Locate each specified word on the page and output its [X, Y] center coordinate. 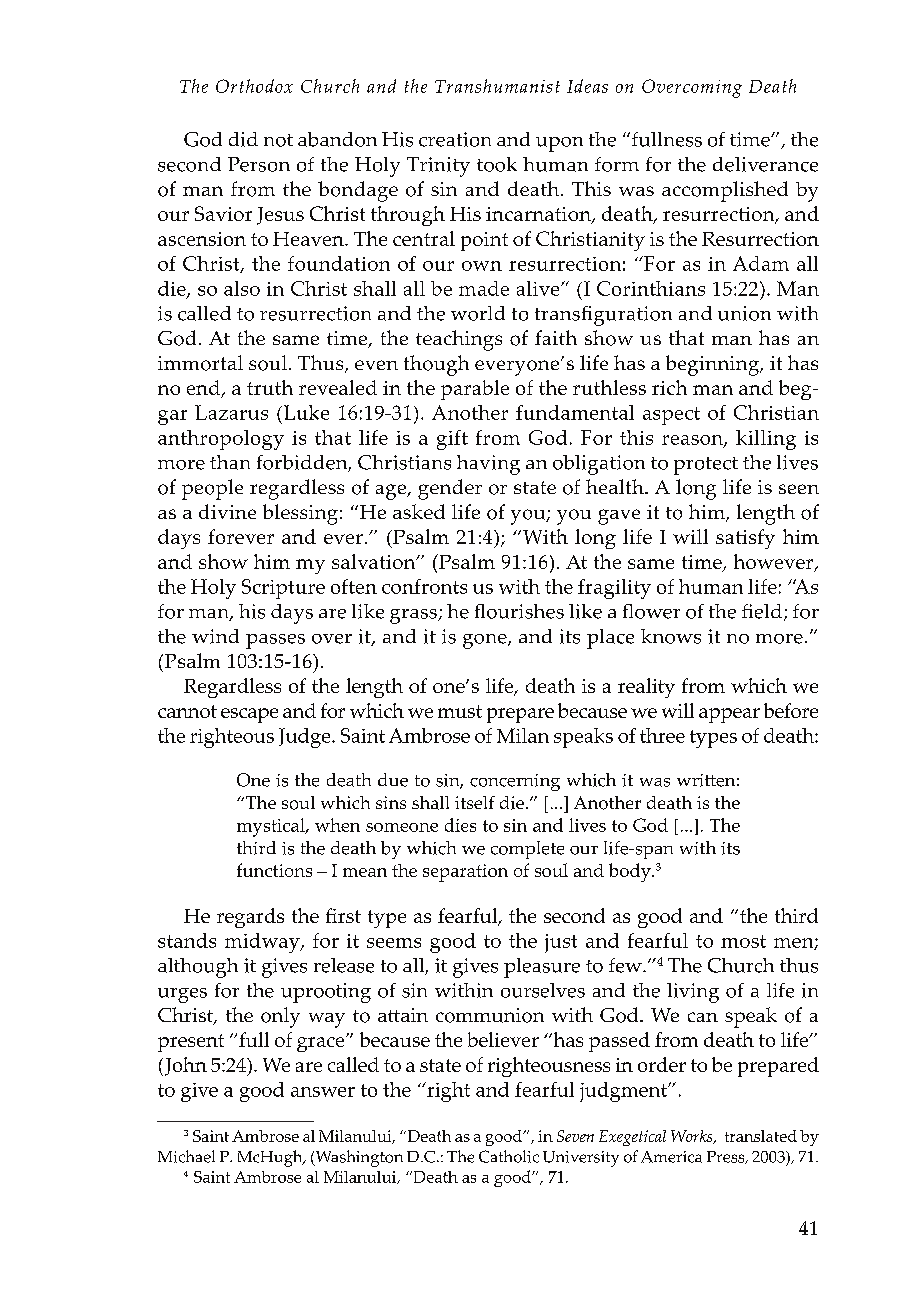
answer [323, 1092]
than [230, 462]
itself [475, 802]
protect [706, 466]
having [488, 465]
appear [729, 715]
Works [693, 1137]
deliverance [765, 164]
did [243, 139]
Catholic [509, 1156]
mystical [272, 827]
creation [455, 139]
